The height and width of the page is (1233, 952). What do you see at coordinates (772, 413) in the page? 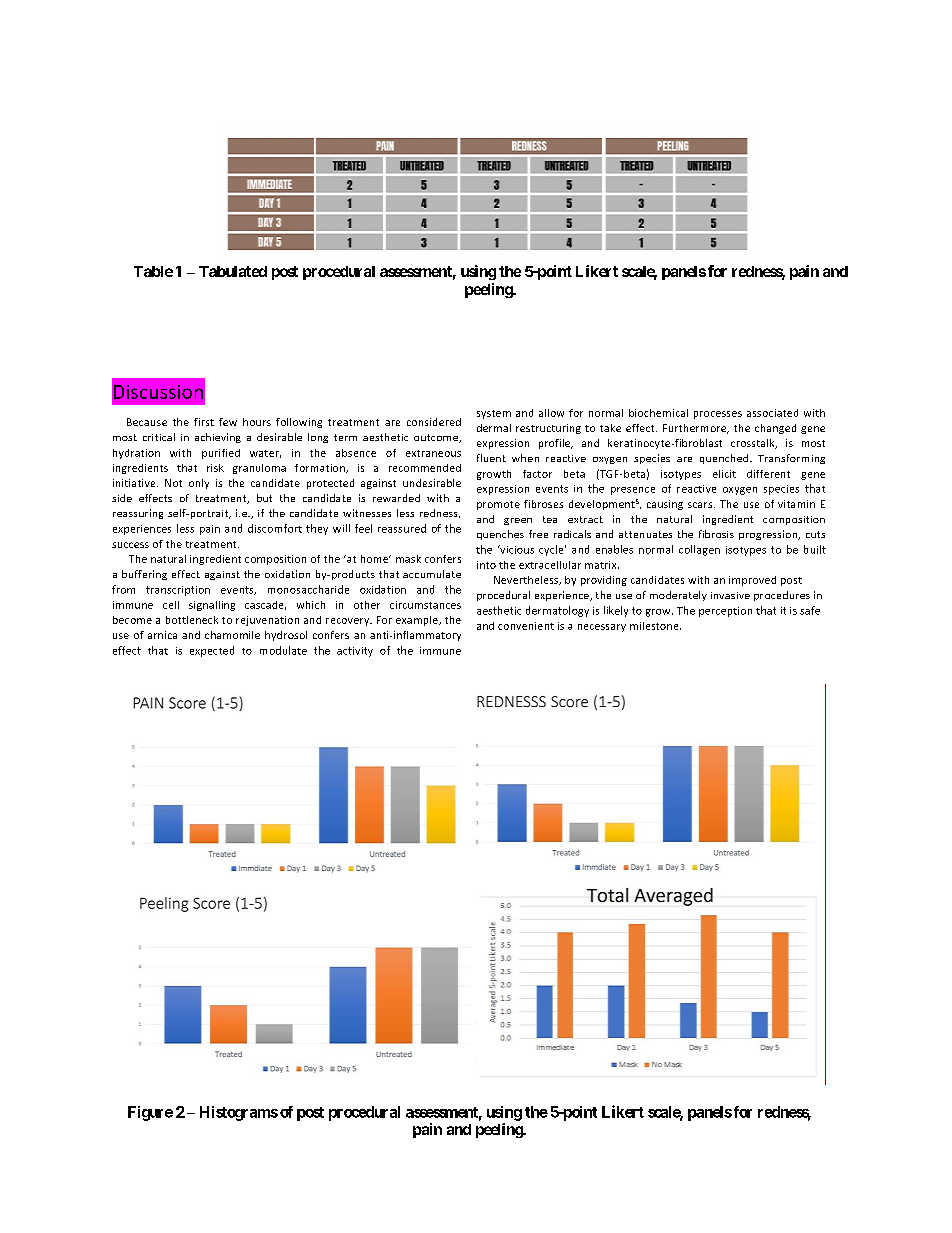
I see `associated` at bounding box center [772, 413].
